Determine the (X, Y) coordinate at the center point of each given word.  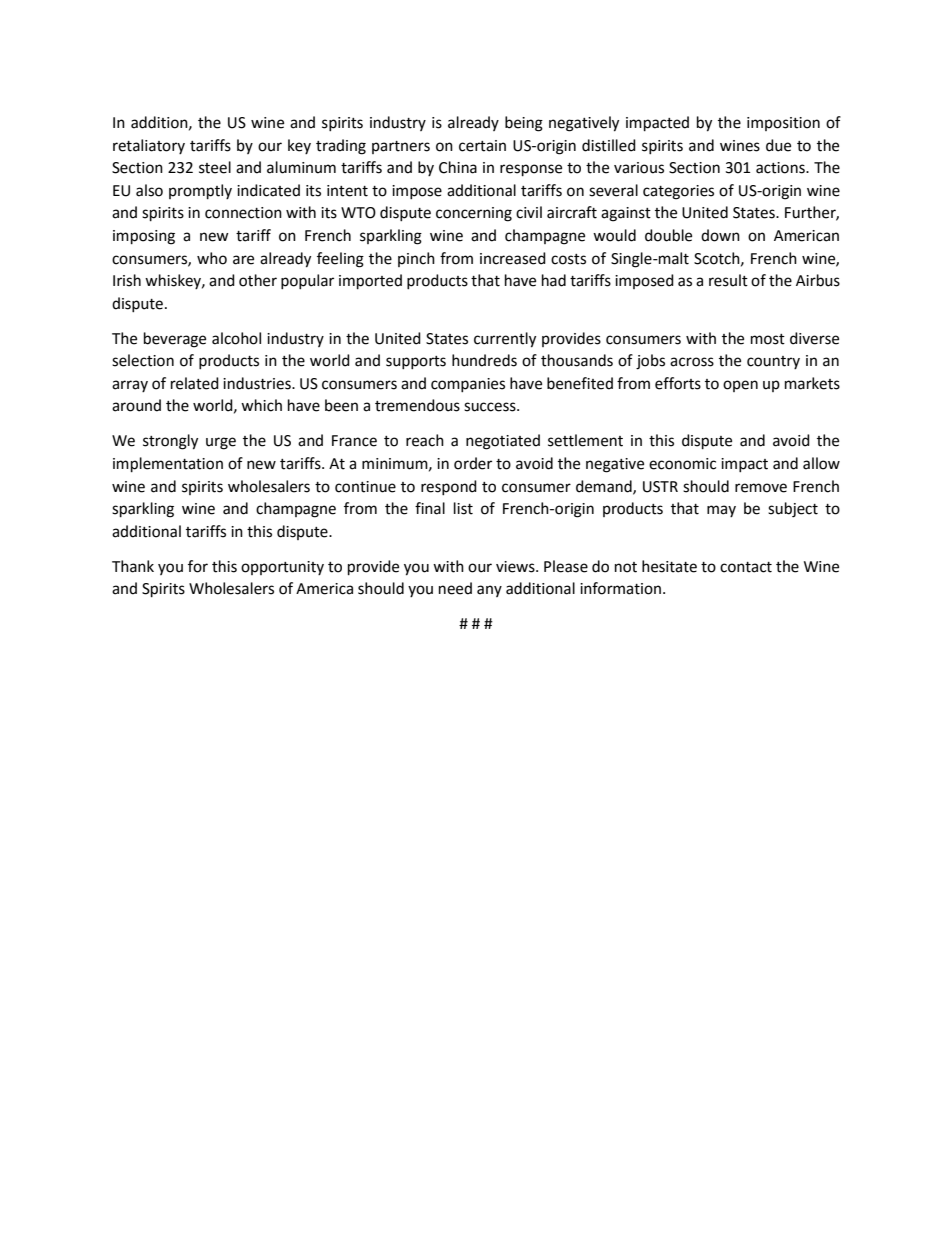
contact (746, 567)
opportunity (282, 568)
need (455, 588)
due (778, 145)
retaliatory (149, 146)
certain (482, 146)
